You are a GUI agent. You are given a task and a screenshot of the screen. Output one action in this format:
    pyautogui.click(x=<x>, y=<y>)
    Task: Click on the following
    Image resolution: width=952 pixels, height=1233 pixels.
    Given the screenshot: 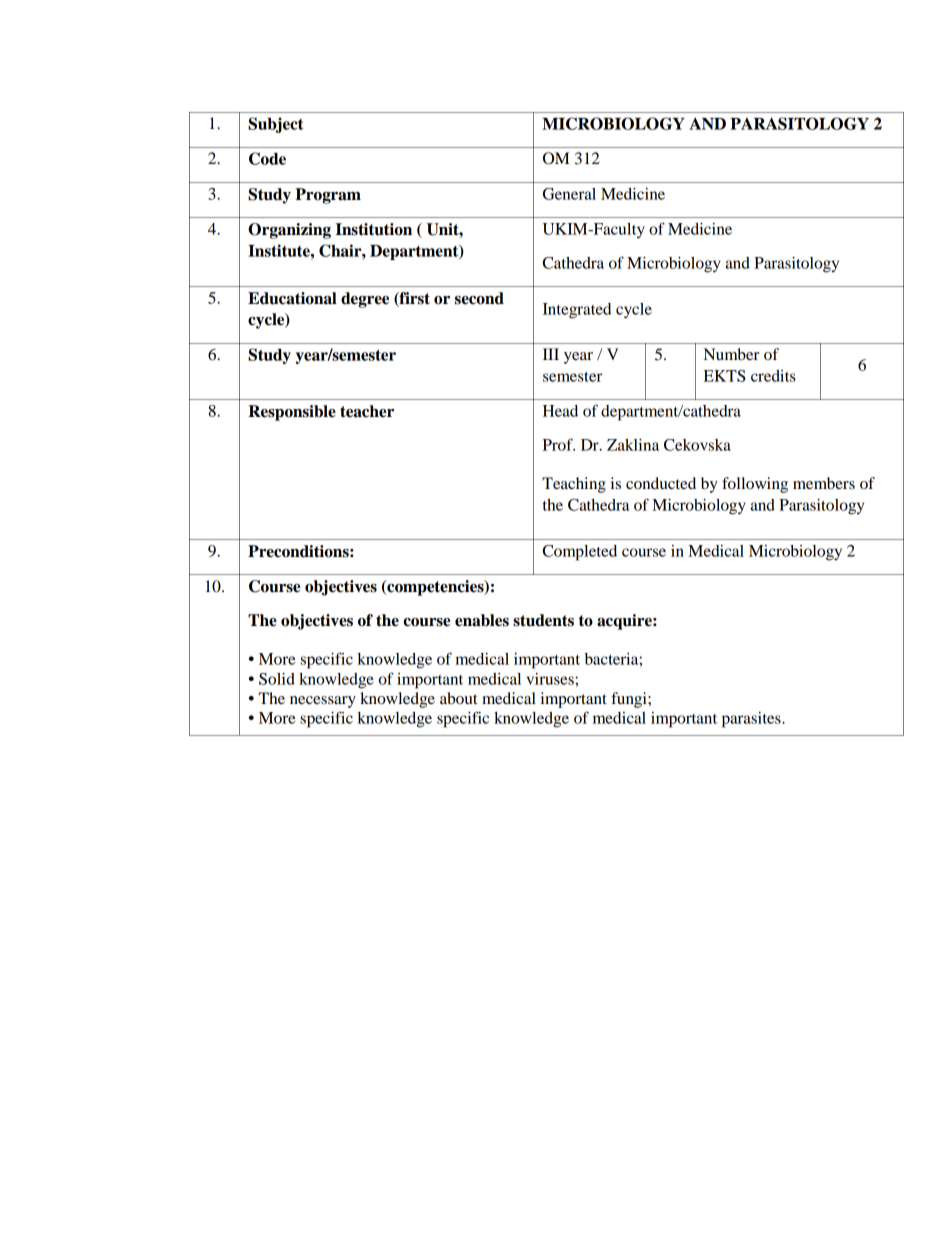 What is the action you would take?
    pyautogui.click(x=755, y=485)
